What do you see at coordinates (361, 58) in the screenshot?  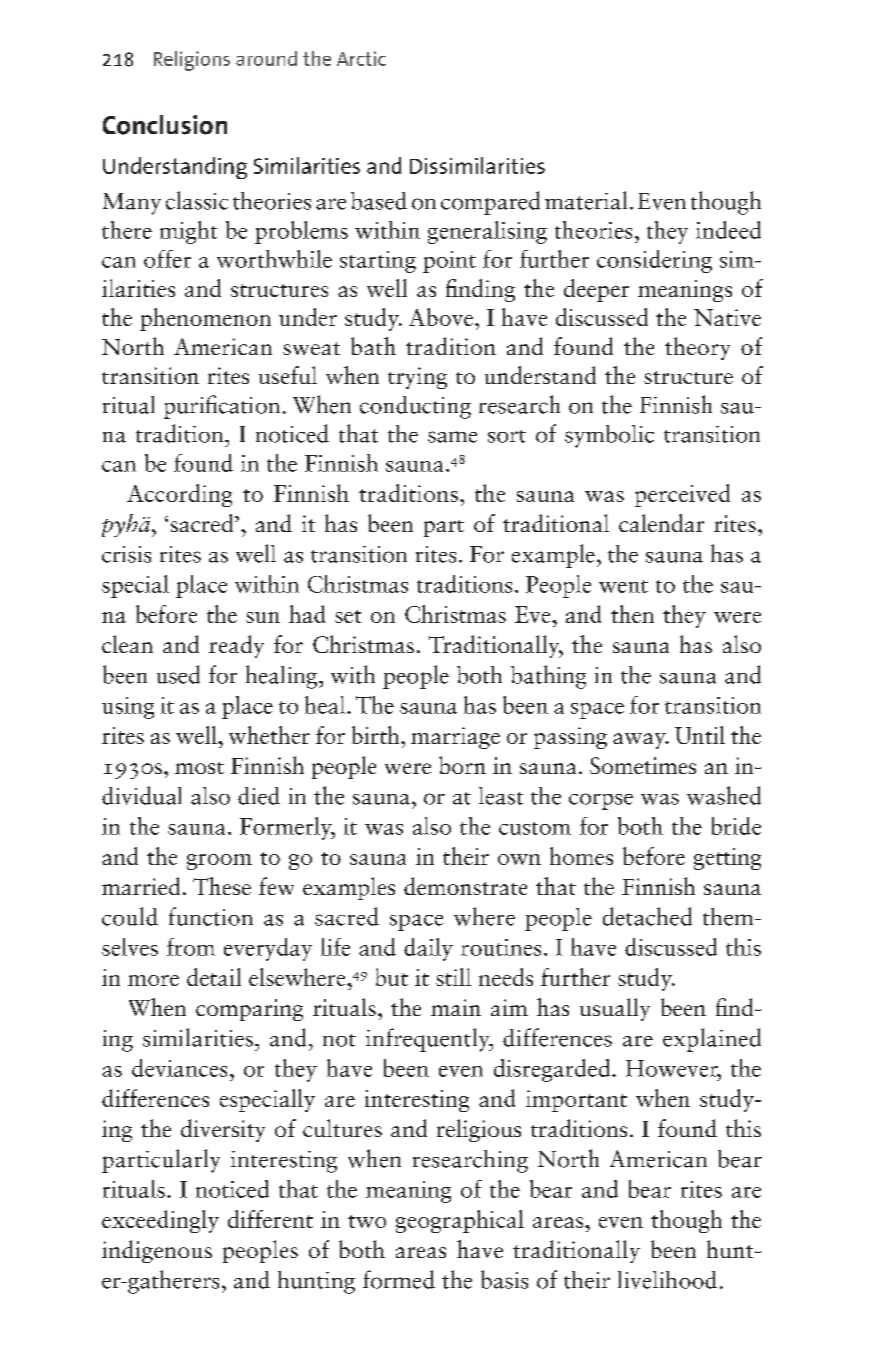 I see `Arctic` at bounding box center [361, 58].
